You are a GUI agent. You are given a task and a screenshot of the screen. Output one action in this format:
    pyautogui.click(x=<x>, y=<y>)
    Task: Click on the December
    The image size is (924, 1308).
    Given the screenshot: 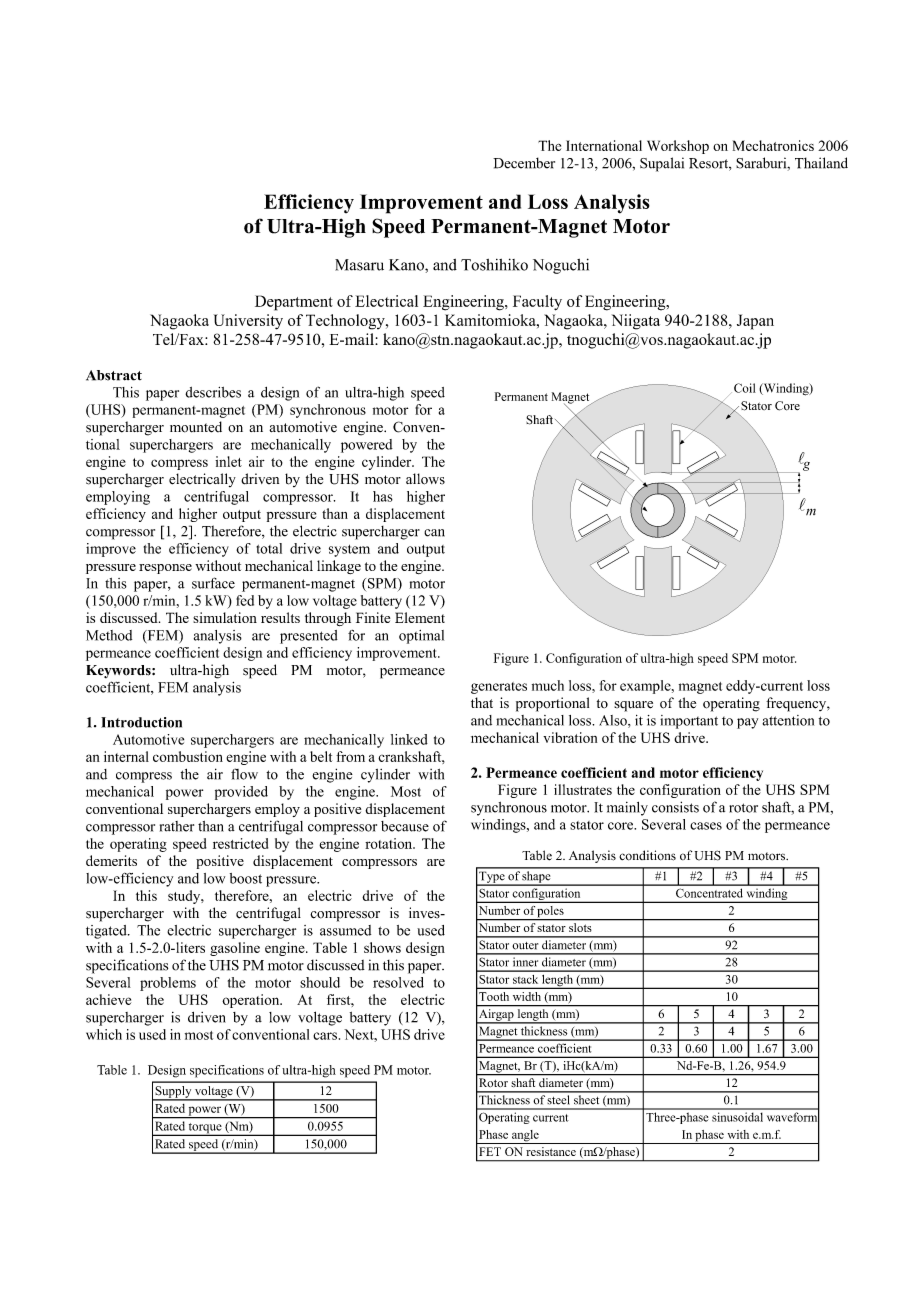 What is the action you would take?
    pyautogui.click(x=524, y=163)
